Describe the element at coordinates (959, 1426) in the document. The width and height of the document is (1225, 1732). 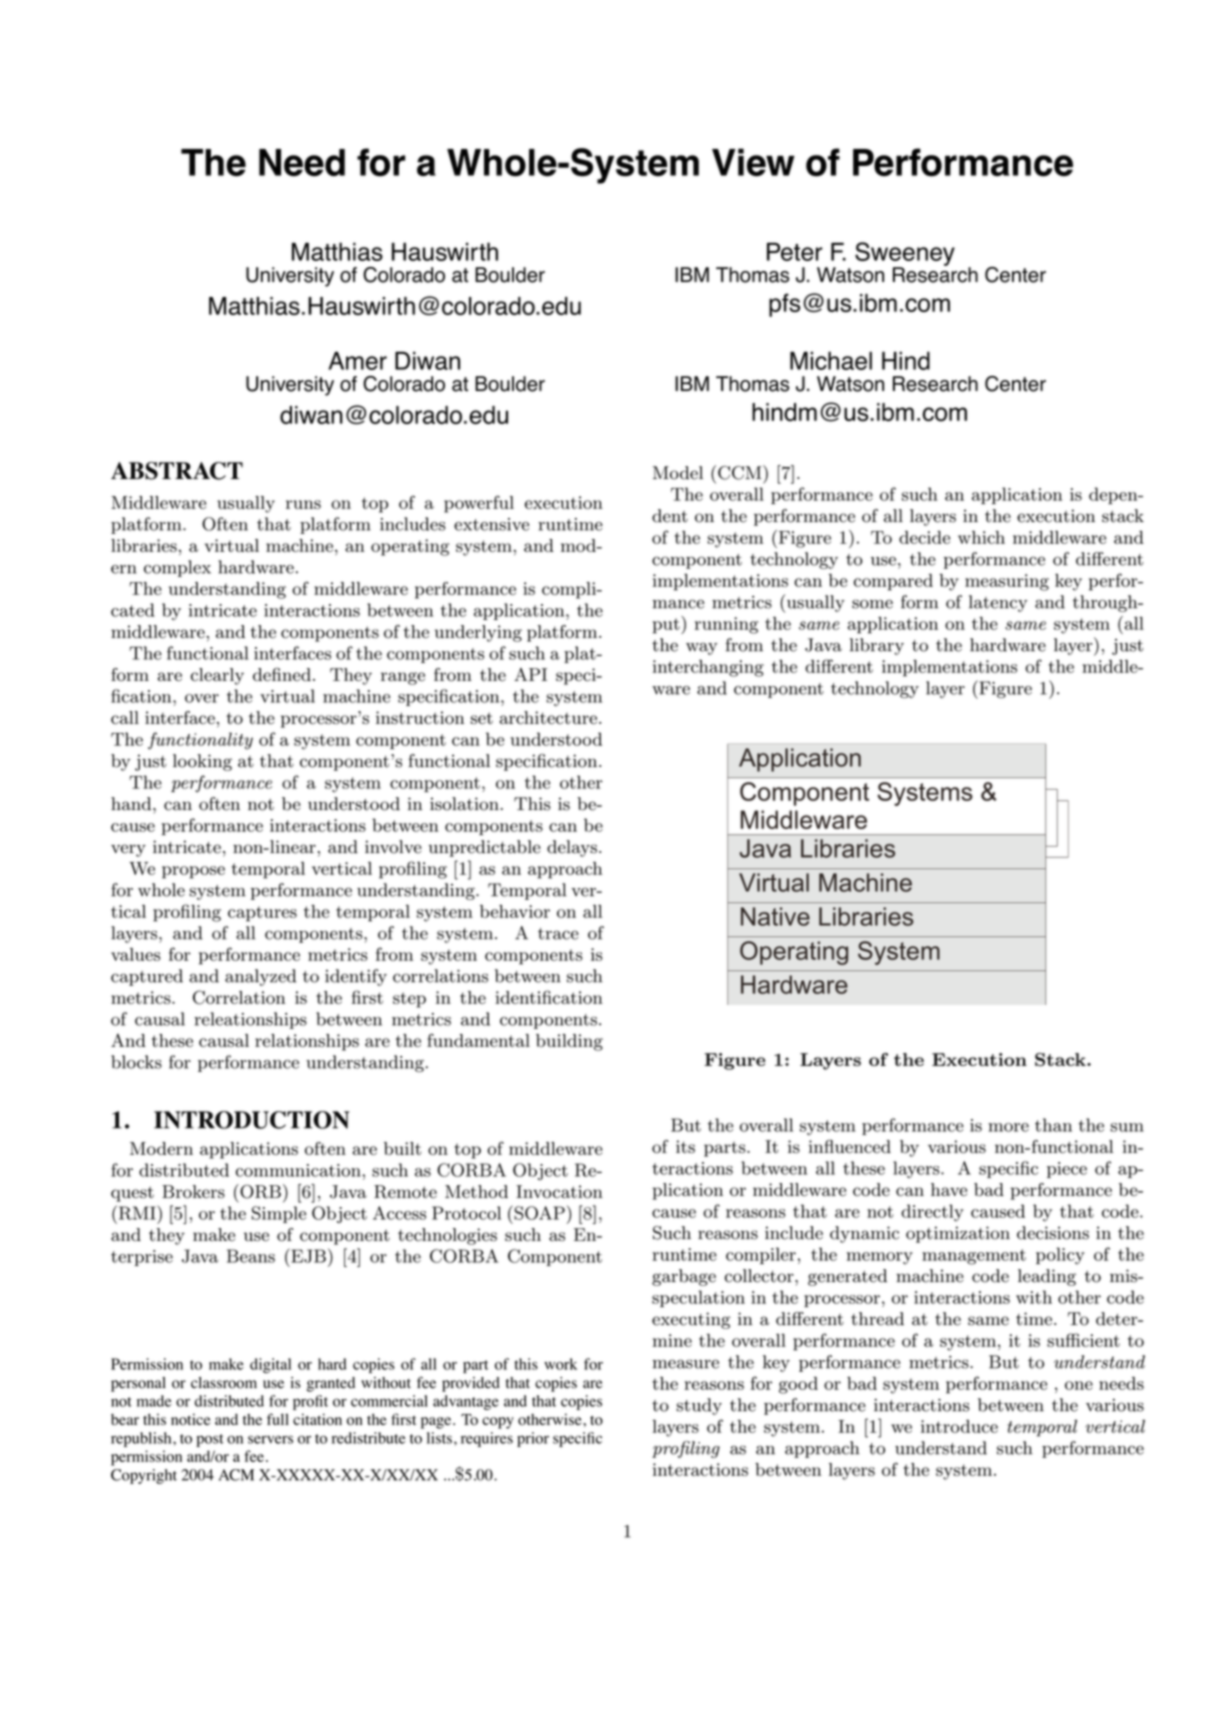
I see `introduce` at that location.
